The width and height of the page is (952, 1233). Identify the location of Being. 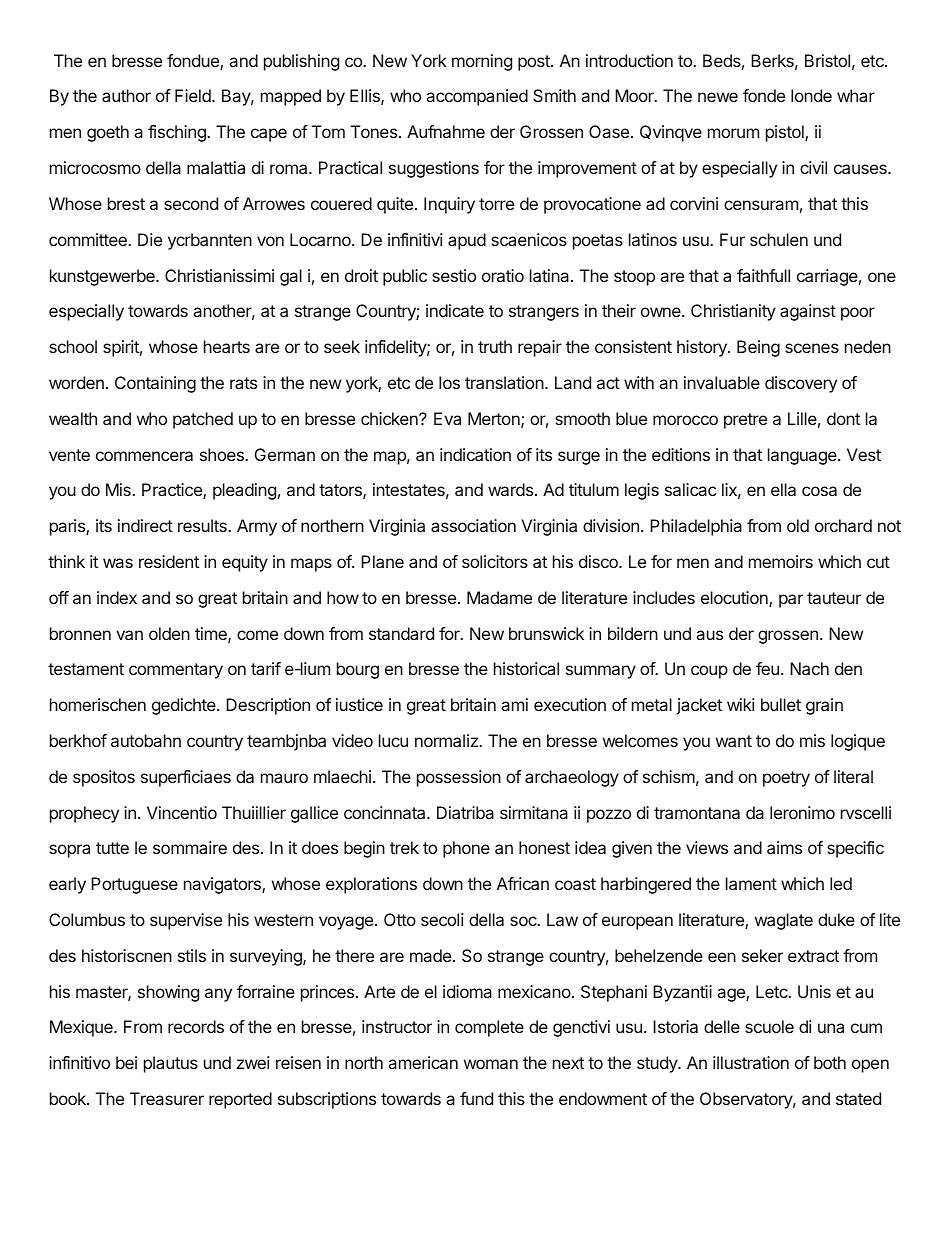
(758, 348).
